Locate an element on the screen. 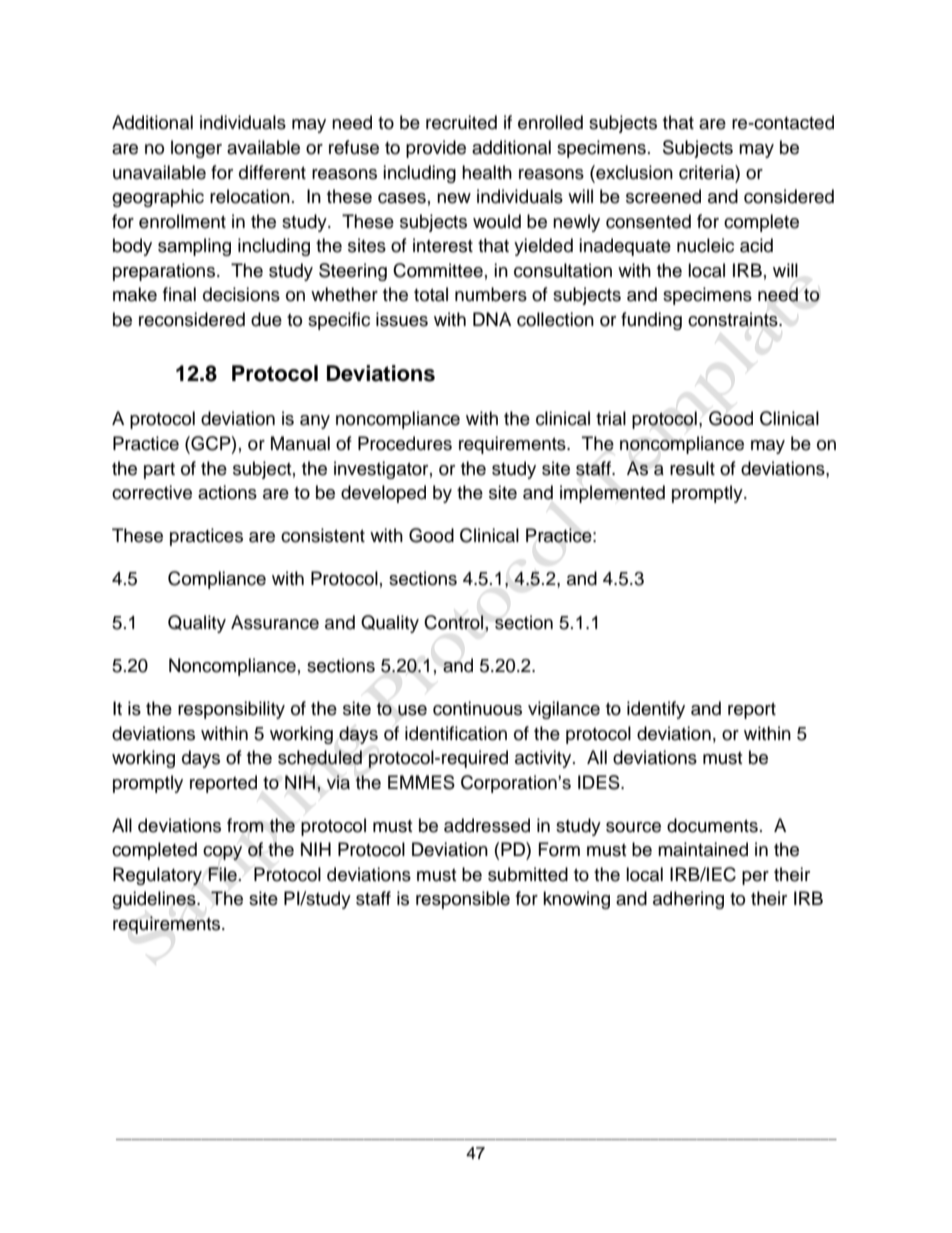 This screenshot has width=952, height=1233. responsibility is located at coordinates (231, 710).
